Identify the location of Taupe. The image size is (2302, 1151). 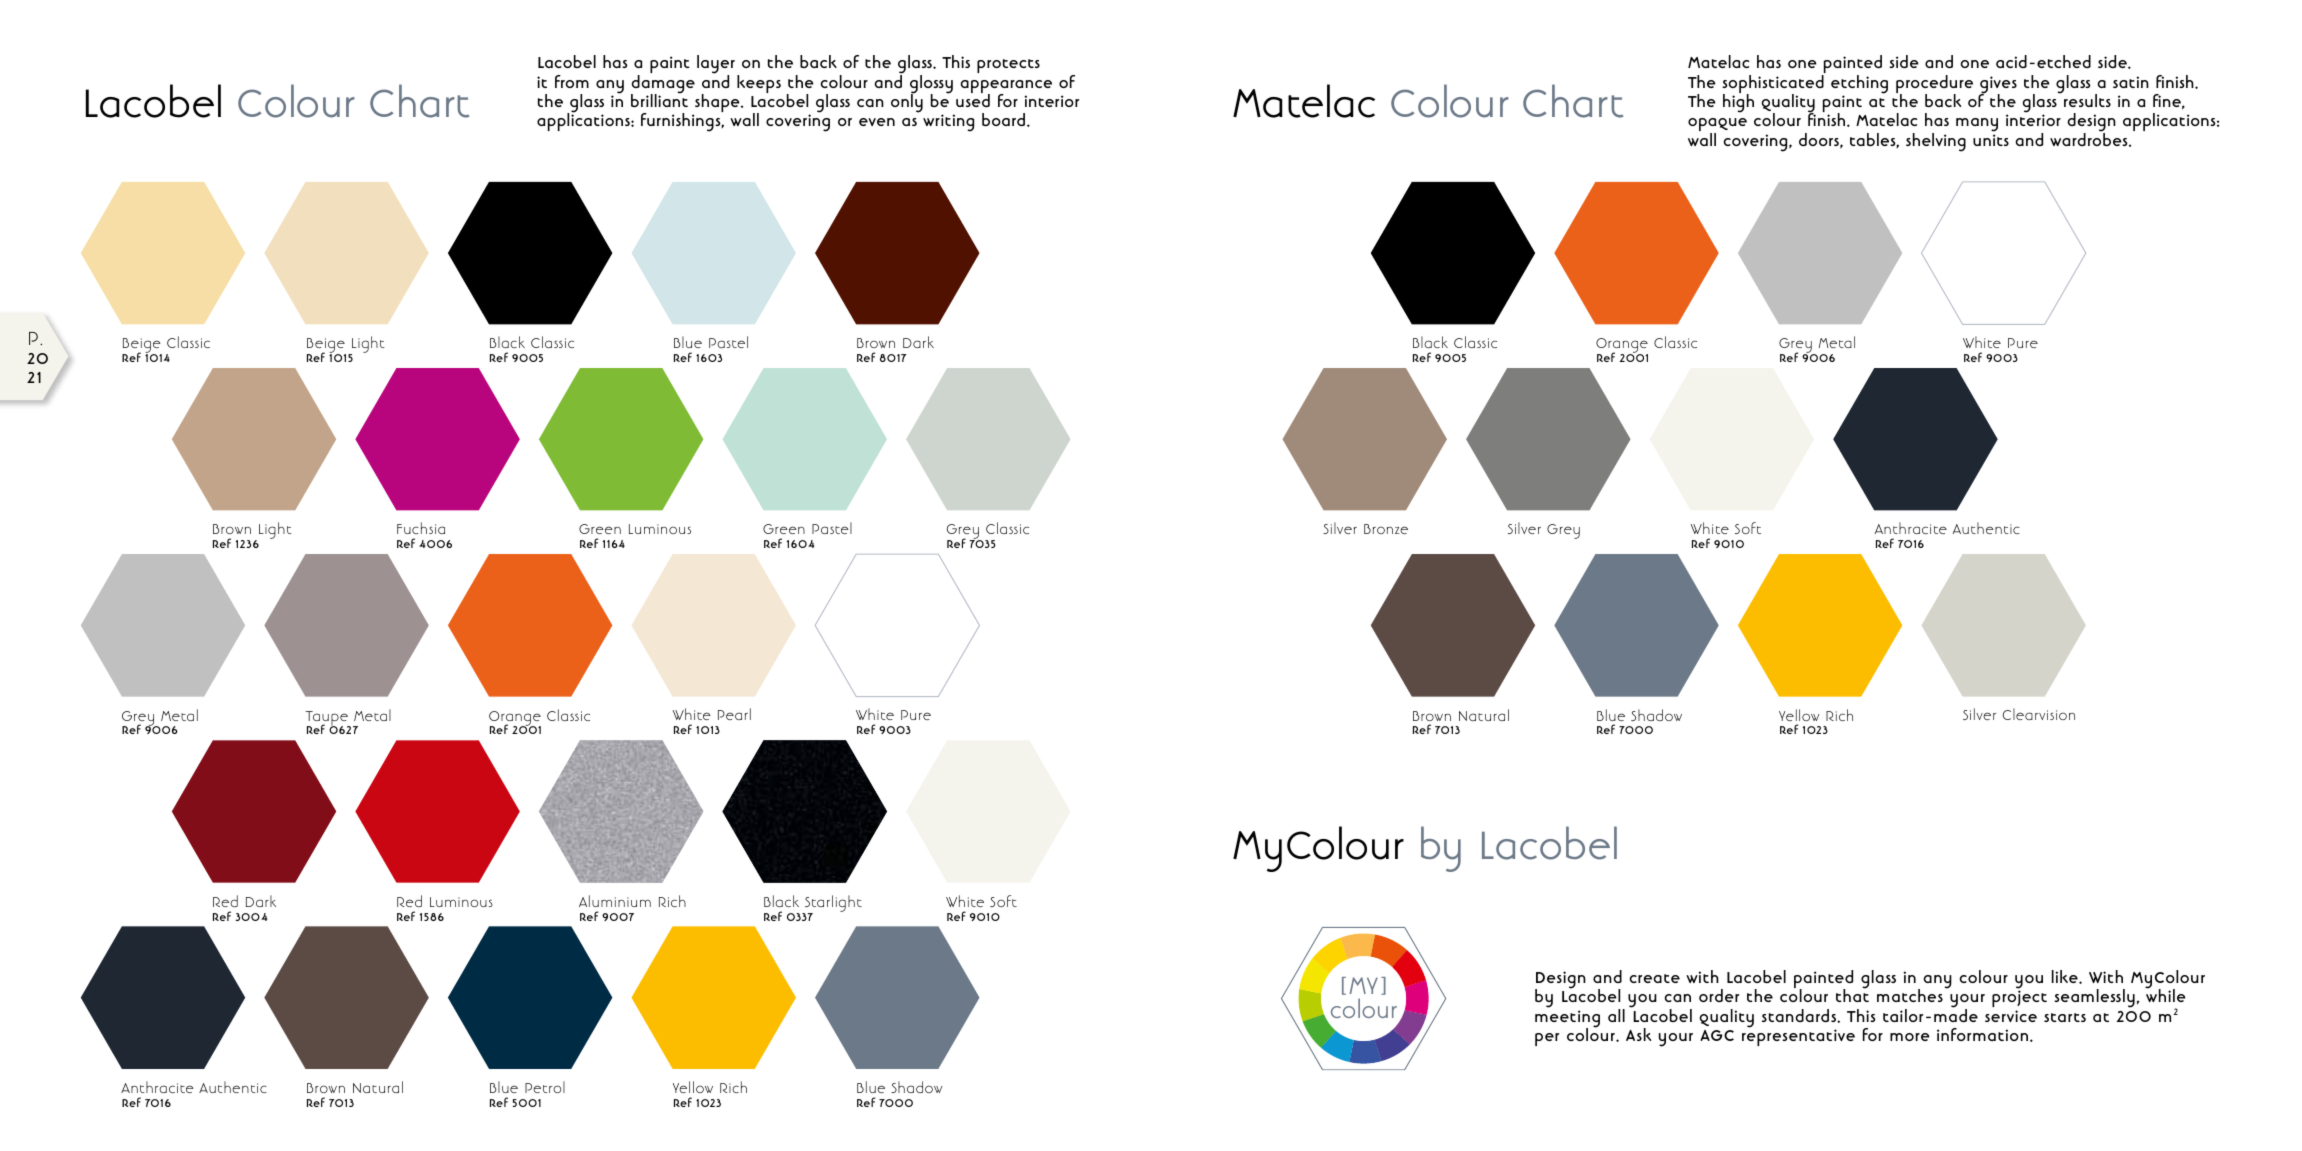
(327, 719).
